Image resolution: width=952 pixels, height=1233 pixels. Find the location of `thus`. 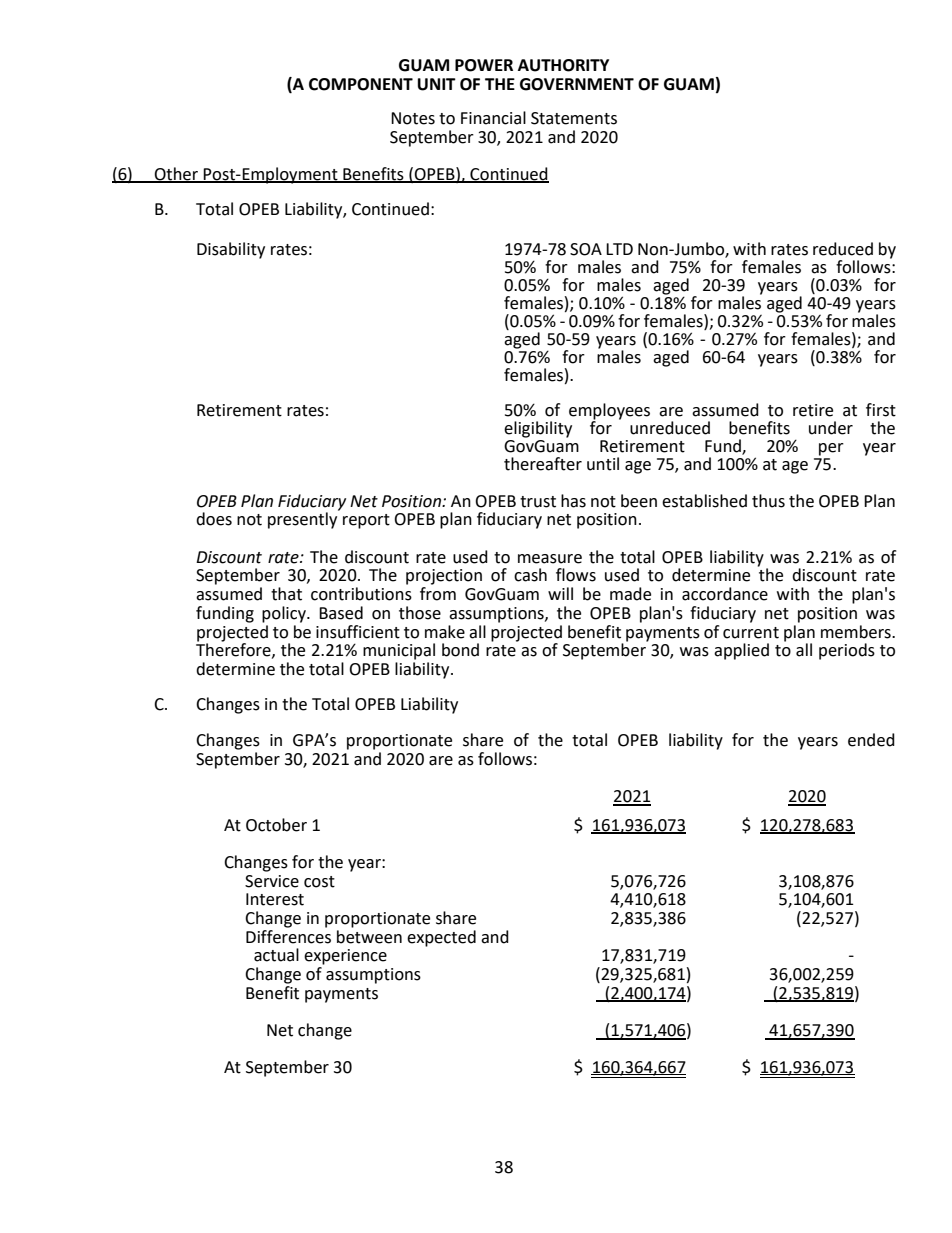

thus is located at coordinates (768, 501).
